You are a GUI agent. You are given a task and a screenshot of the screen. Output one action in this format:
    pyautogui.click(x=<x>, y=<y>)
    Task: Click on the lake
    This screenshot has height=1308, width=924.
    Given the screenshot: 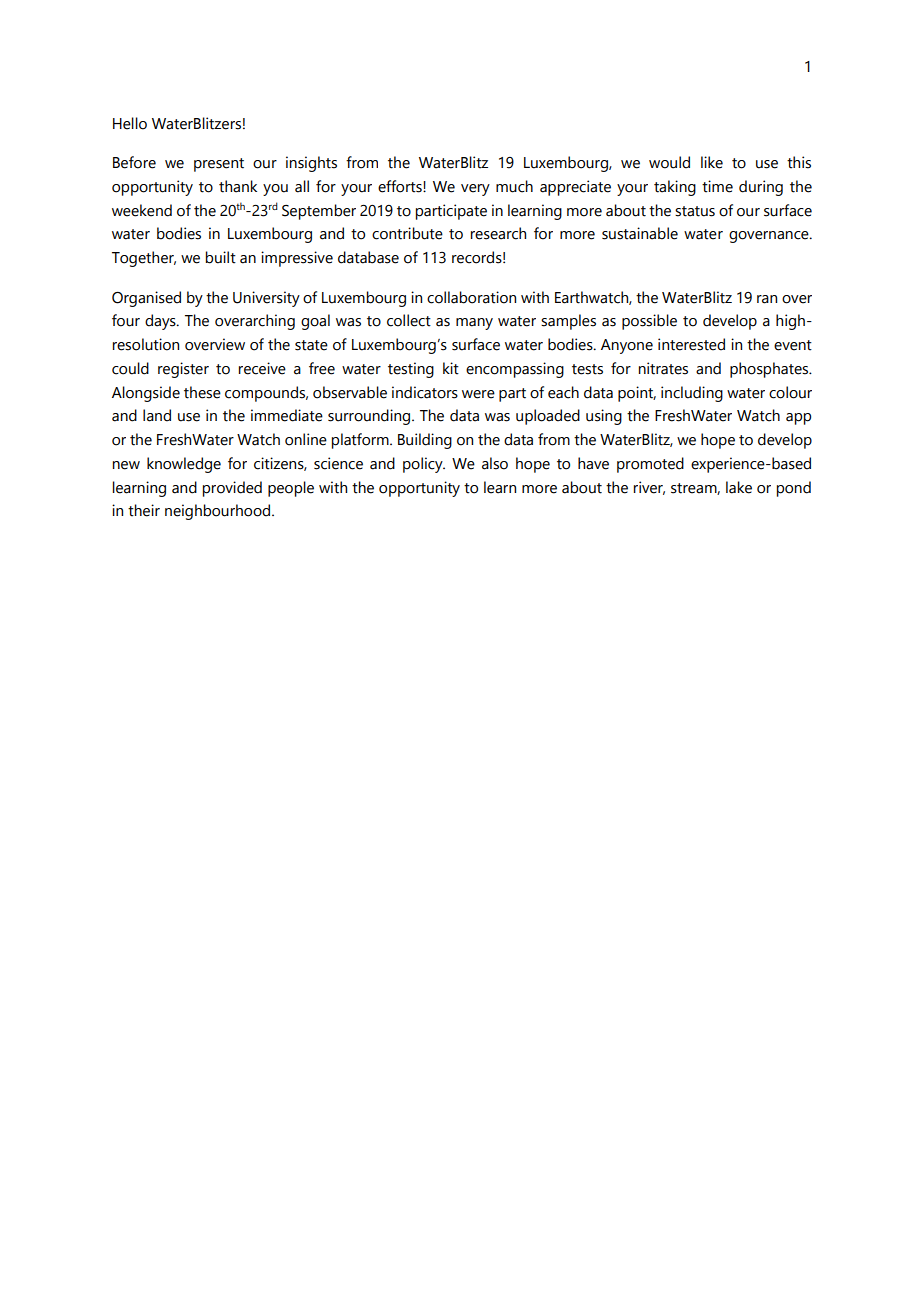 What is the action you would take?
    pyautogui.click(x=739, y=487)
